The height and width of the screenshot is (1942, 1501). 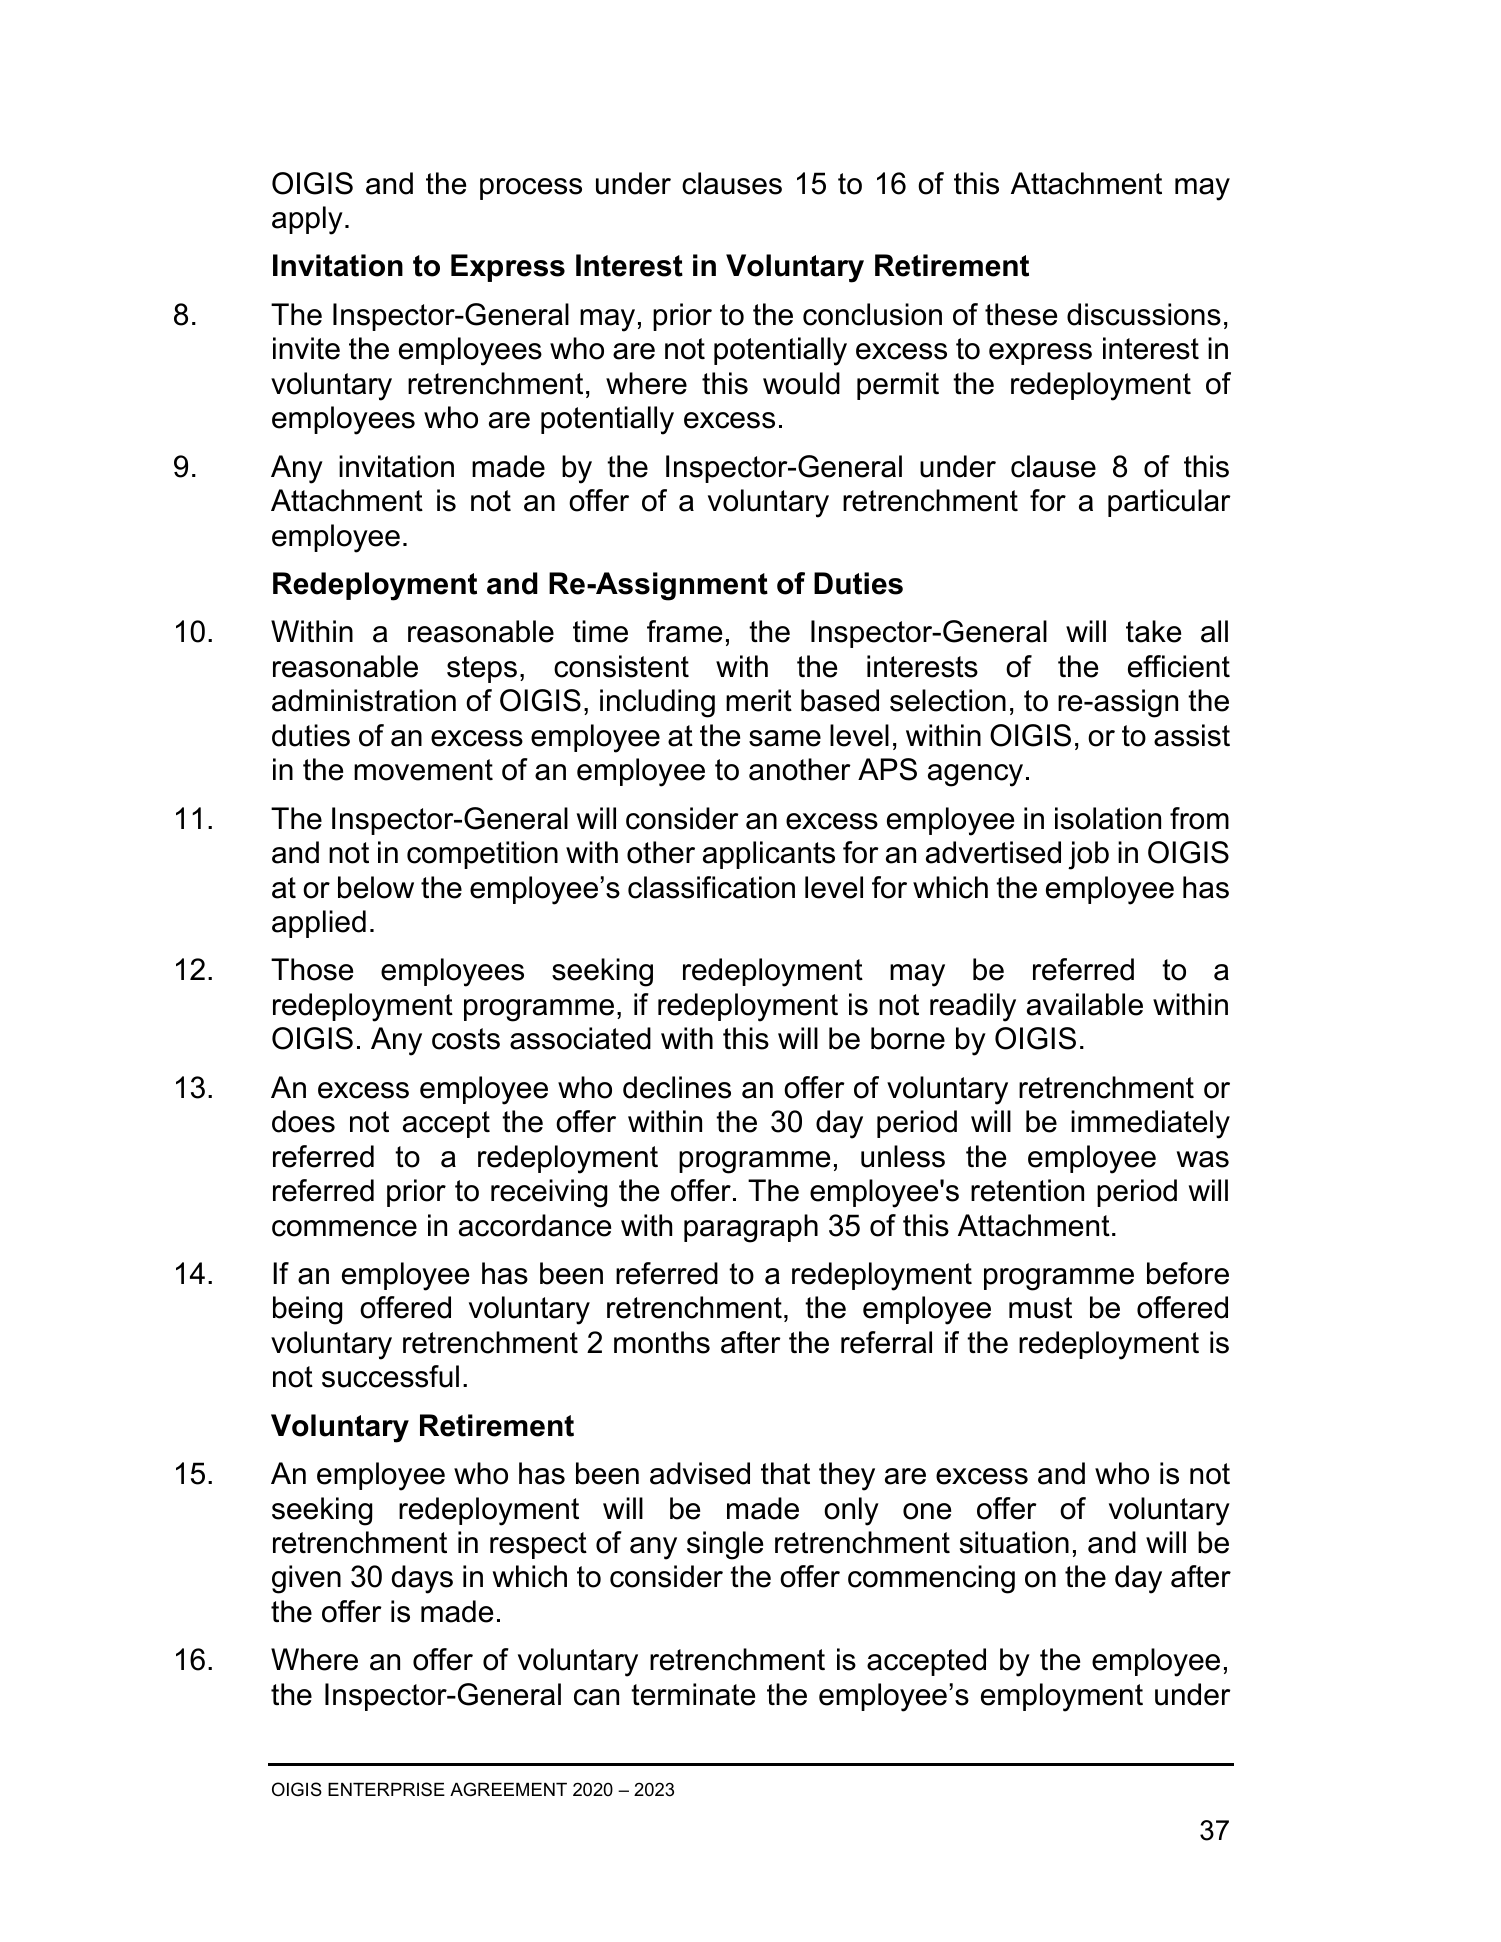 I want to click on retention, so click(x=1027, y=1190).
